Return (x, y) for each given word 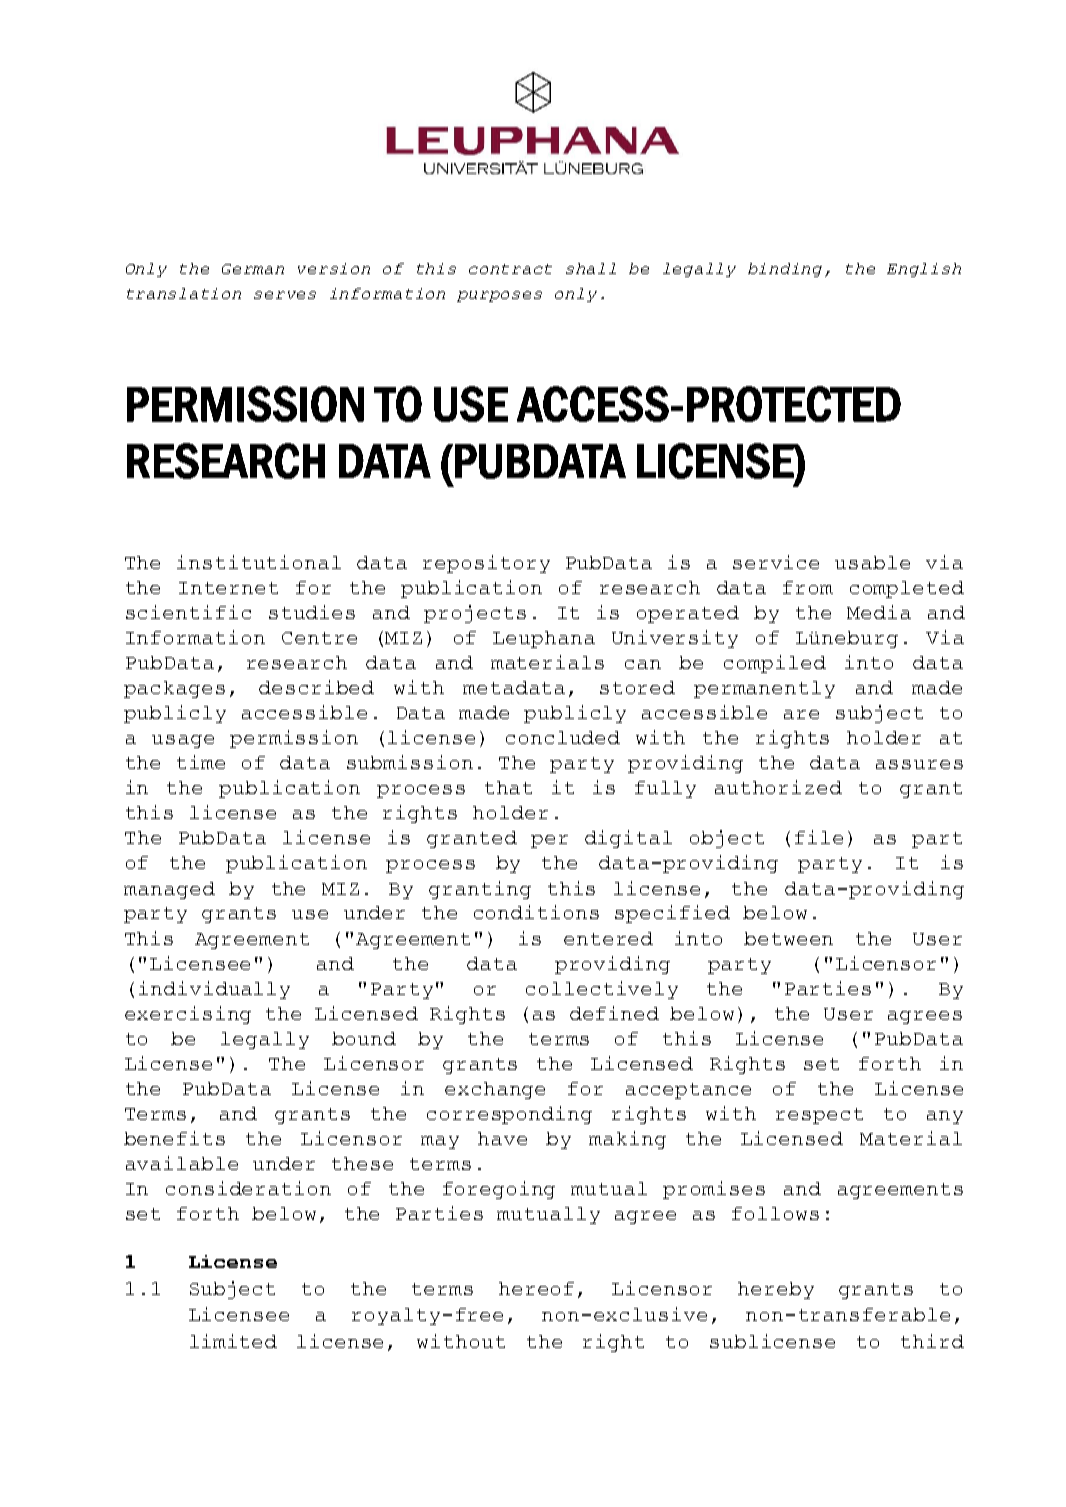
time (201, 762)
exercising (188, 1015)
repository (486, 564)
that (508, 787)
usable (872, 562)
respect (819, 1116)
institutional (259, 562)
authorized (778, 787)
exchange (495, 1090)
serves (285, 295)
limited (233, 1341)
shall (591, 268)
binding (787, 270)
